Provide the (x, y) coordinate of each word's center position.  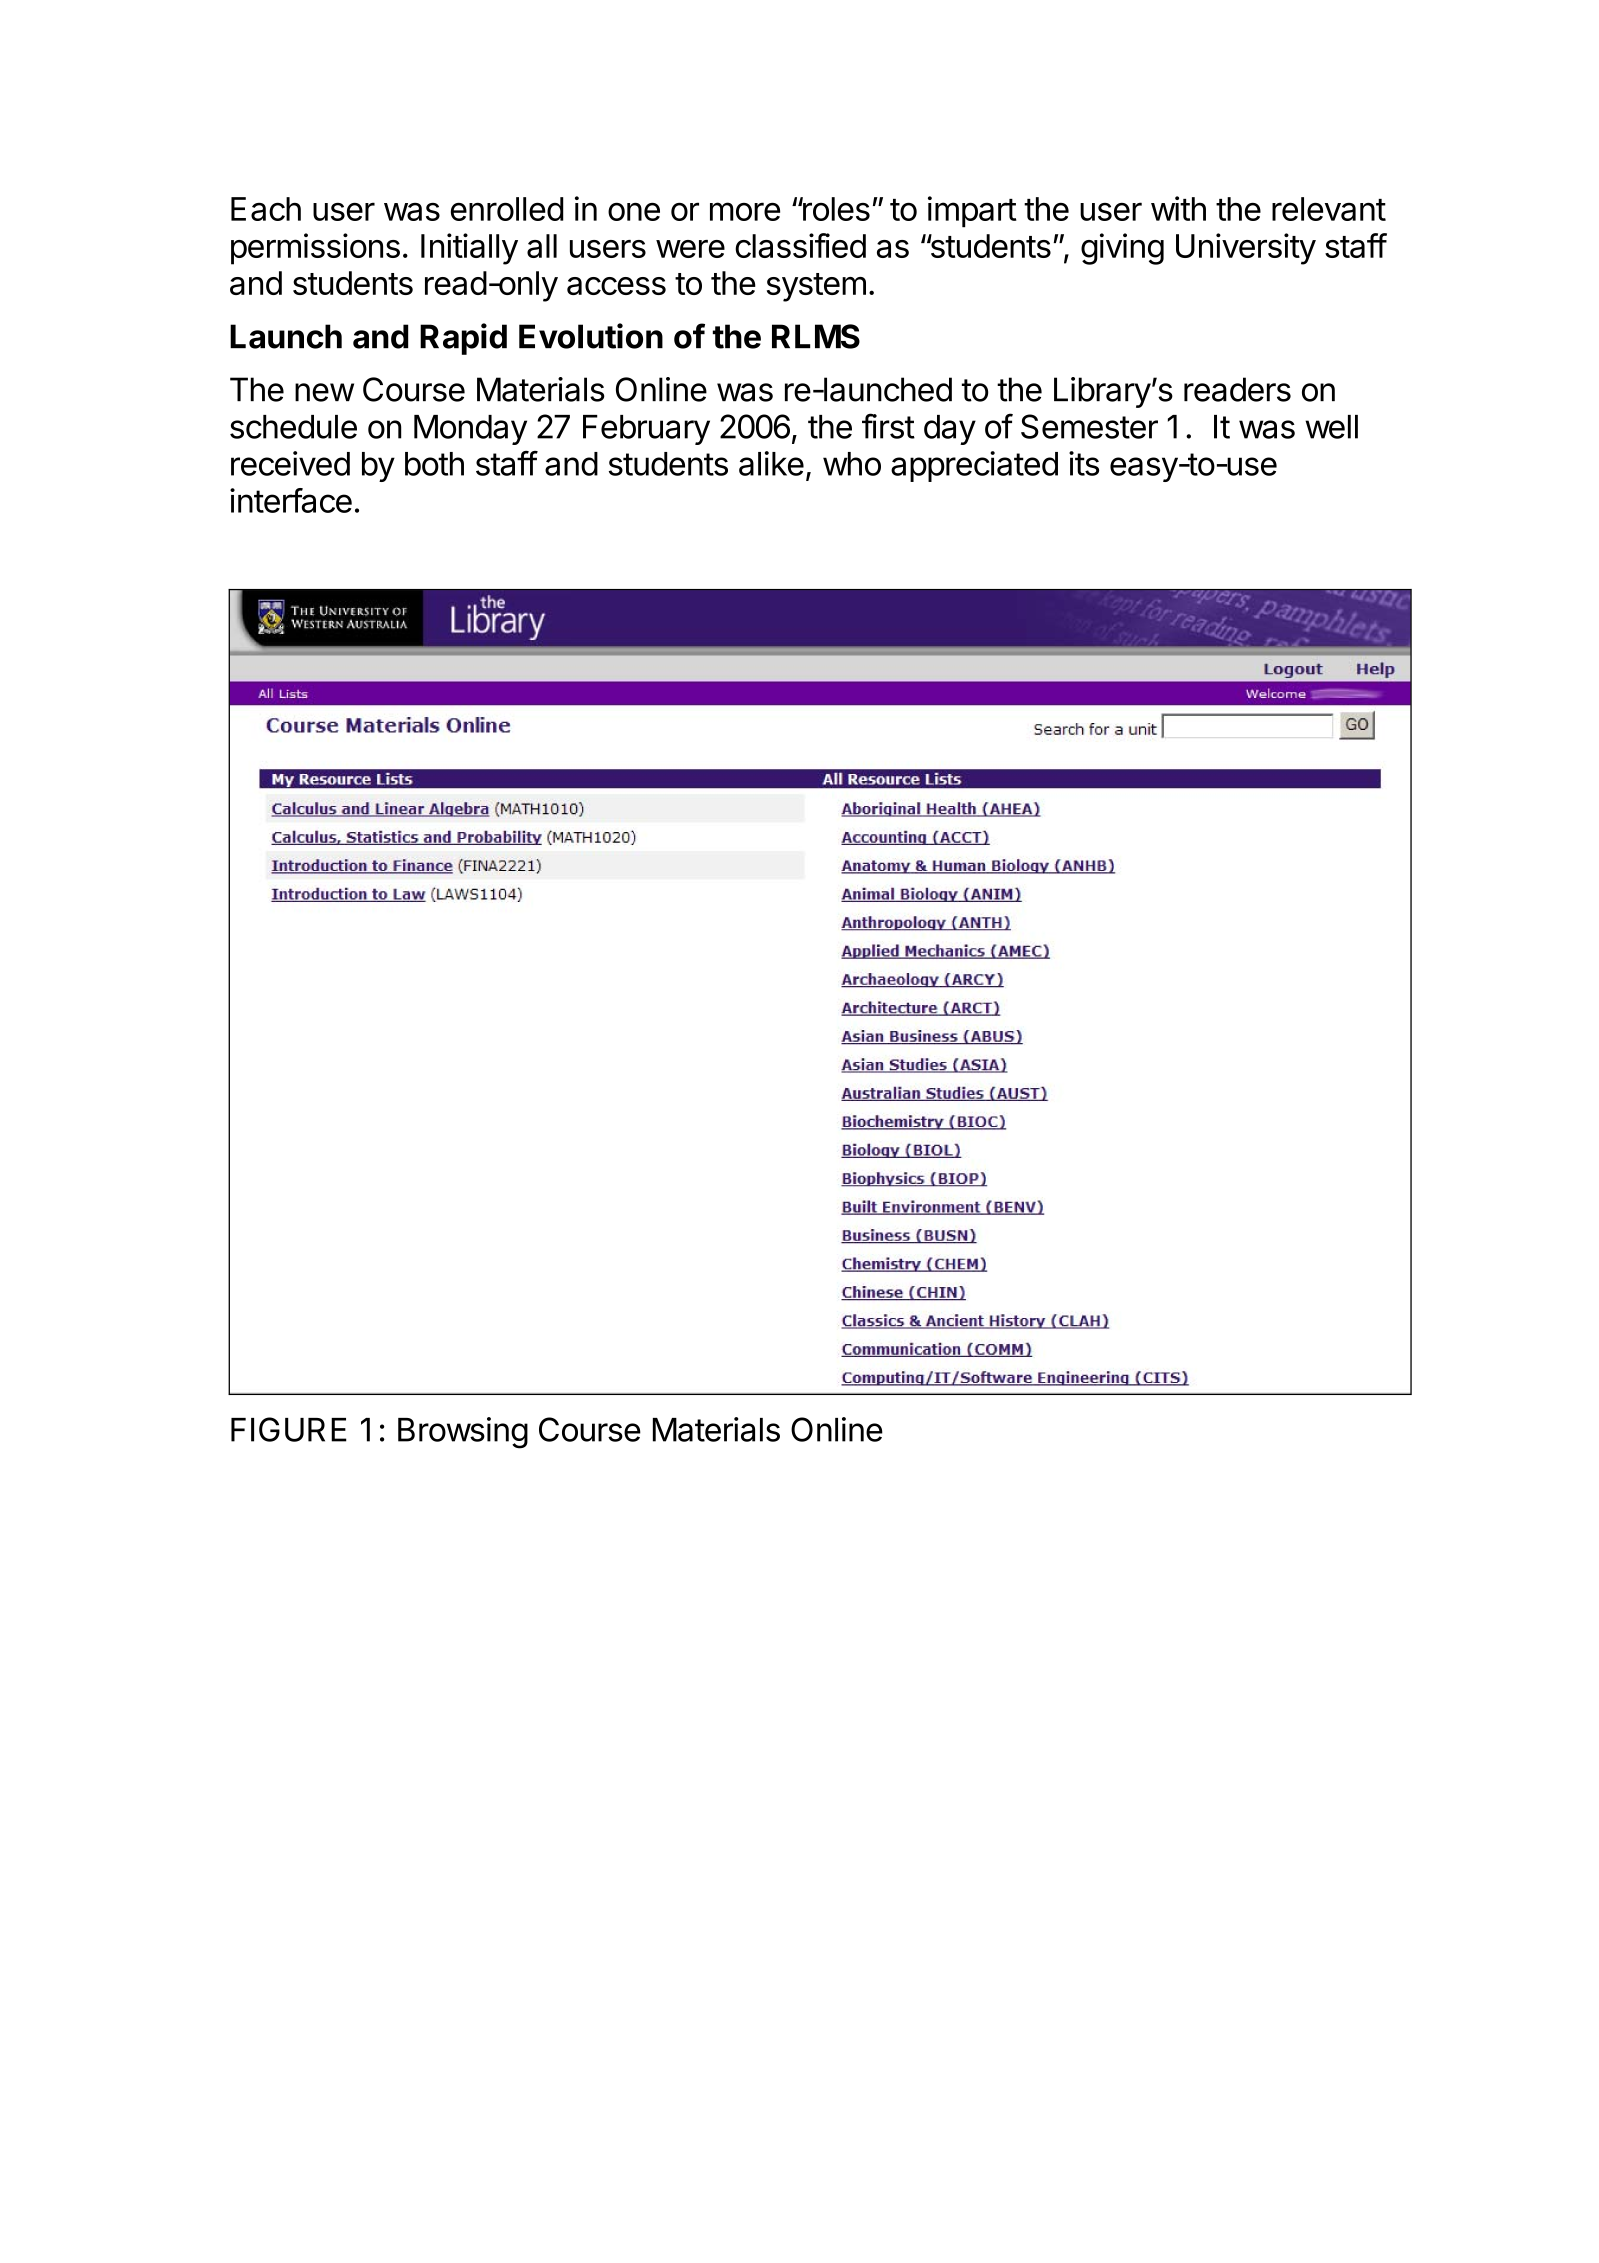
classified (800, 245)
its (1084, 463)
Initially (469, 249)
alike (771, 463)
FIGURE (289, 1429)
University (1246, 249)
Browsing (463, 1433)
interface (291, 500)
